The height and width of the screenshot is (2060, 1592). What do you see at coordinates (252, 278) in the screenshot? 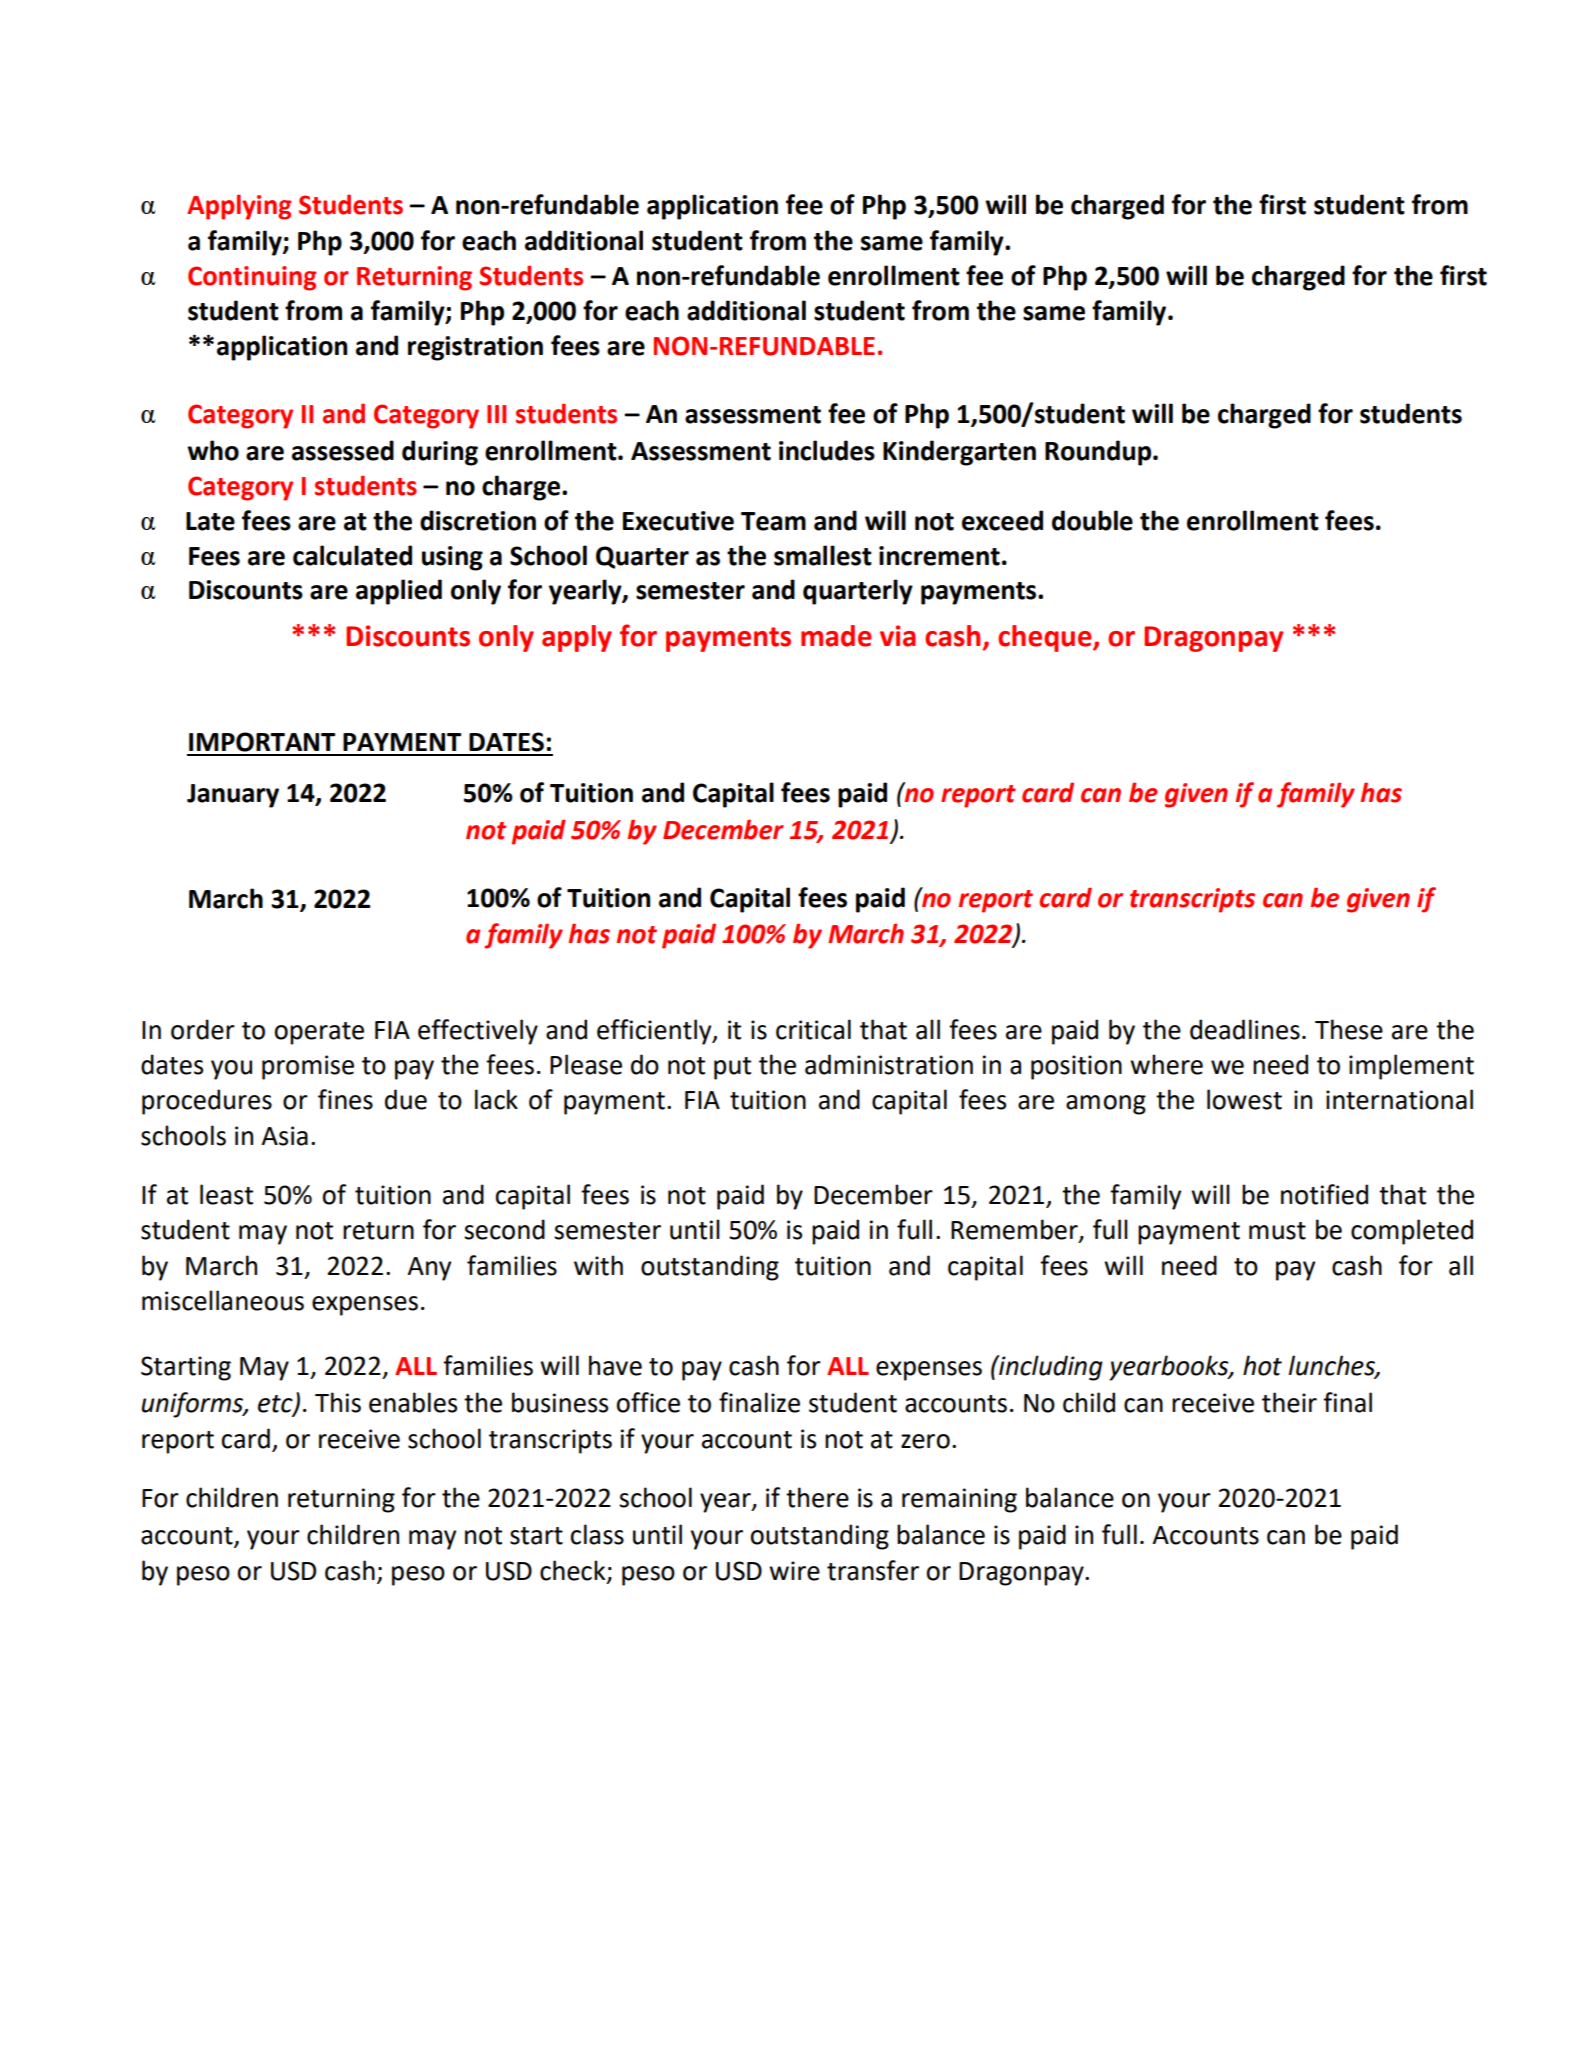
I see `Continuing` at bounding box center [252, 278].
